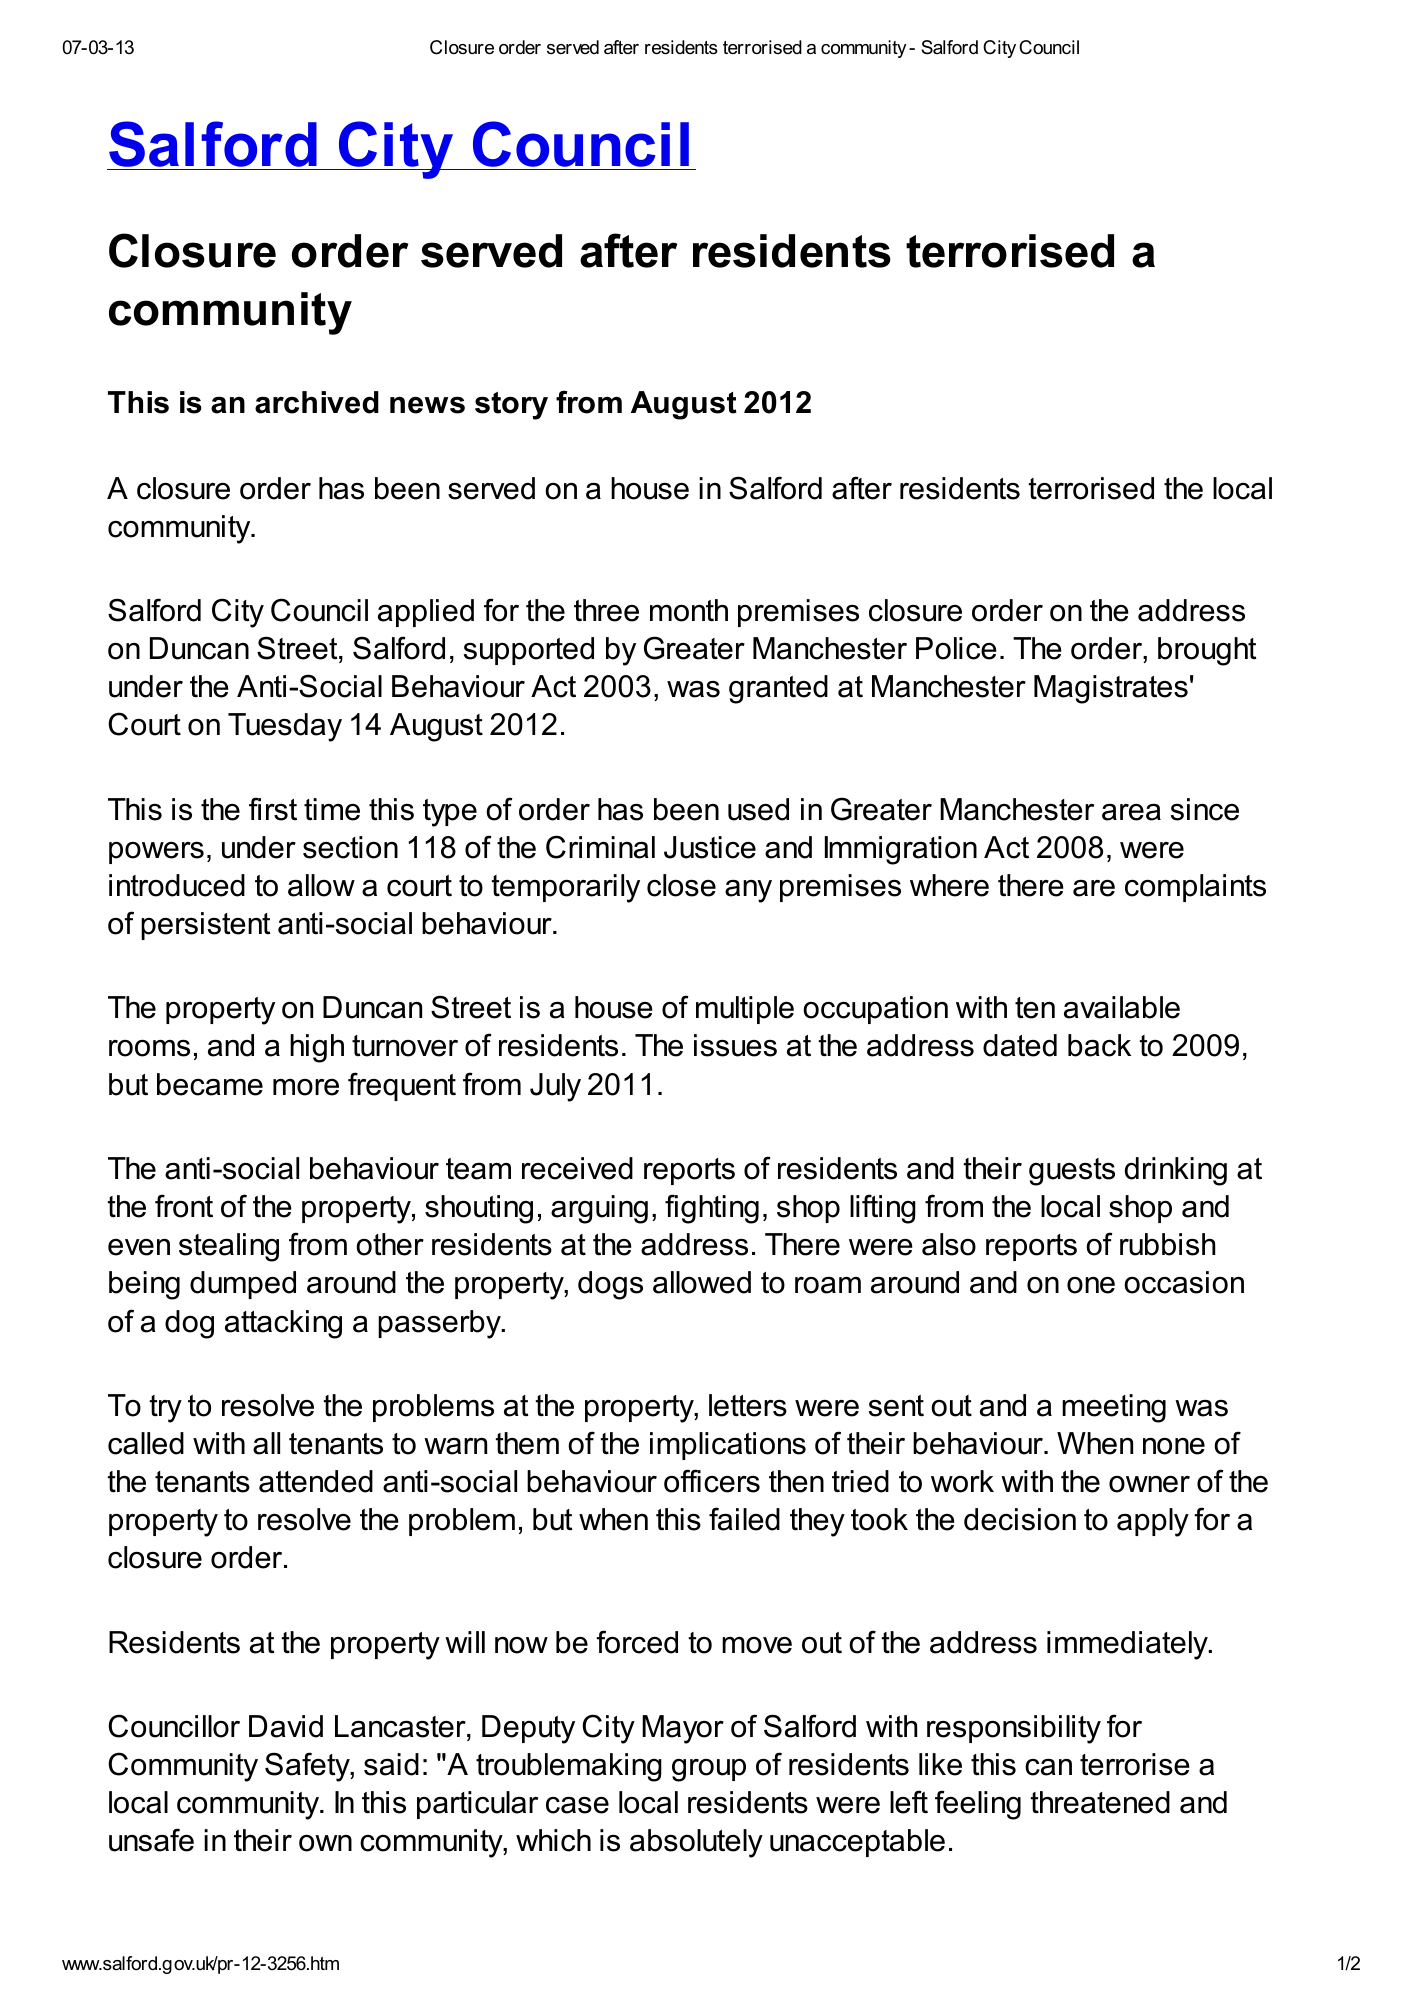  I want to click on Police, so click(956, 648).
